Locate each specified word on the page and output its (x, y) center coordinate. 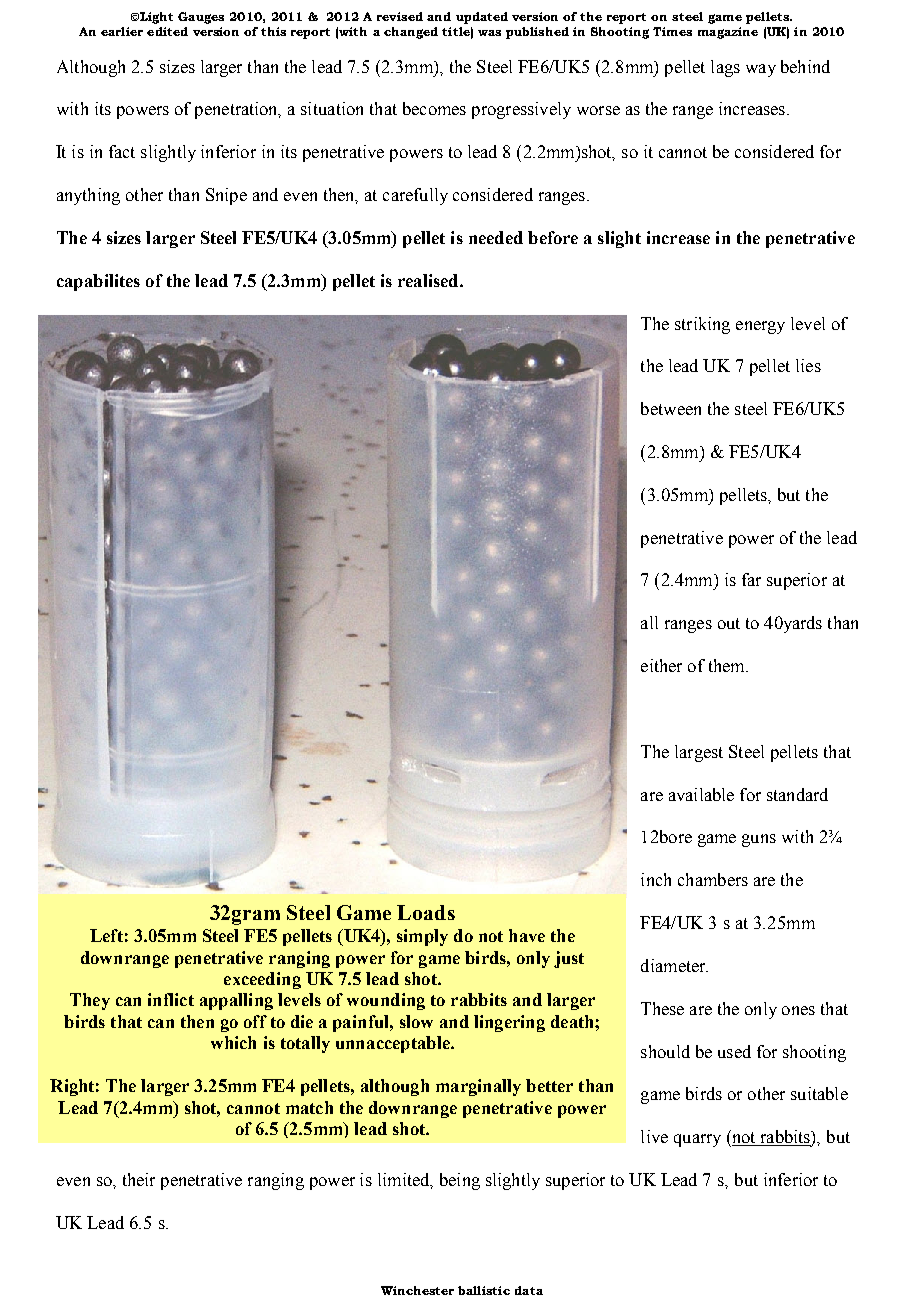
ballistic (484, 1290)
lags (725, 68)
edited (167, 31)
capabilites (98, 282)
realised (429, 280)
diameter (674, 965)
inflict (171, 999)
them (728, 665)
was (489, 33)
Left (106, 935)
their (139, 1179)
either (661, 665)
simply (422, 937)
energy (760, 327)
